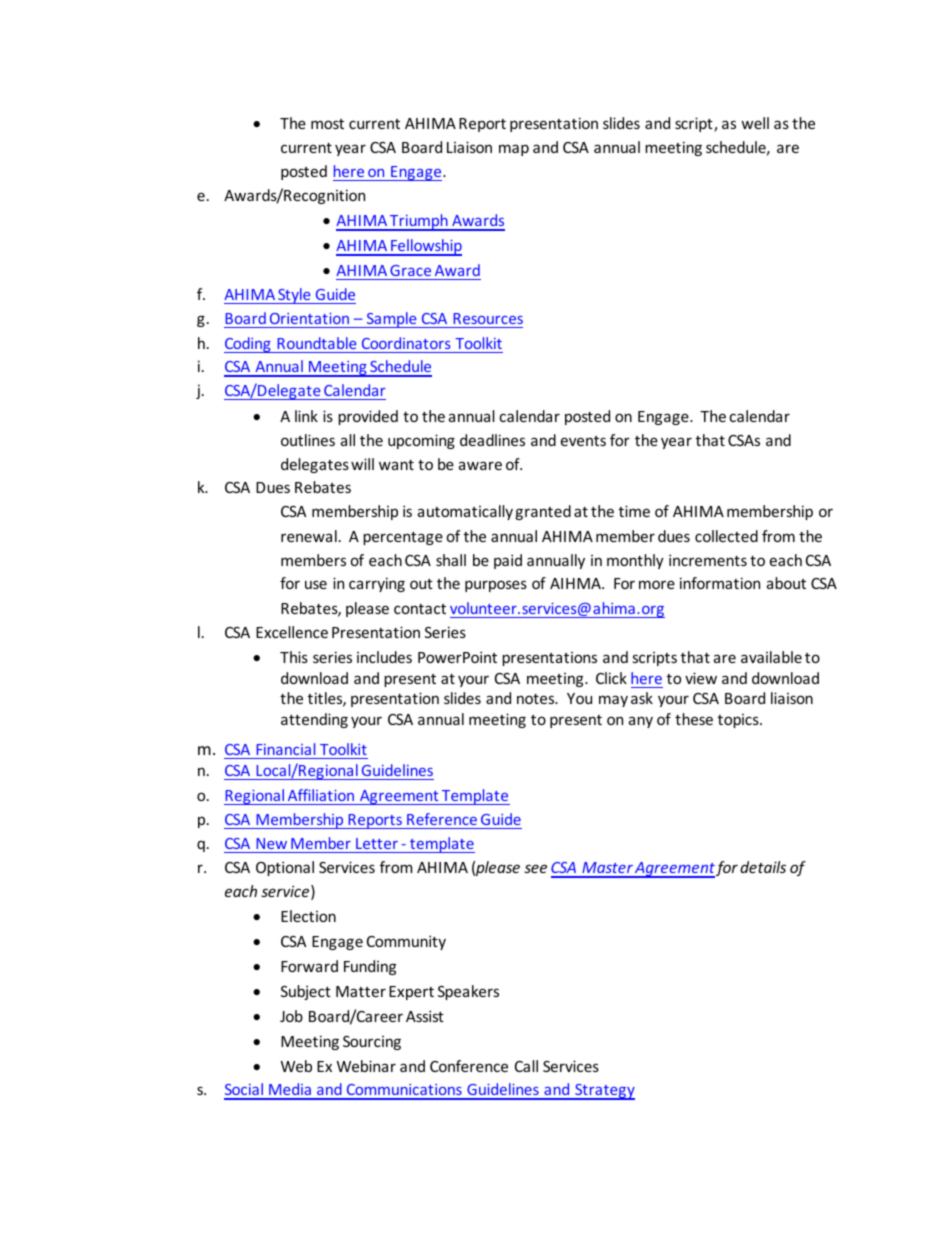 This screenshot has width=952, height=1233. Describe the element at coordinates (726, 536) in the screenshot. I see `collected` at that location.
